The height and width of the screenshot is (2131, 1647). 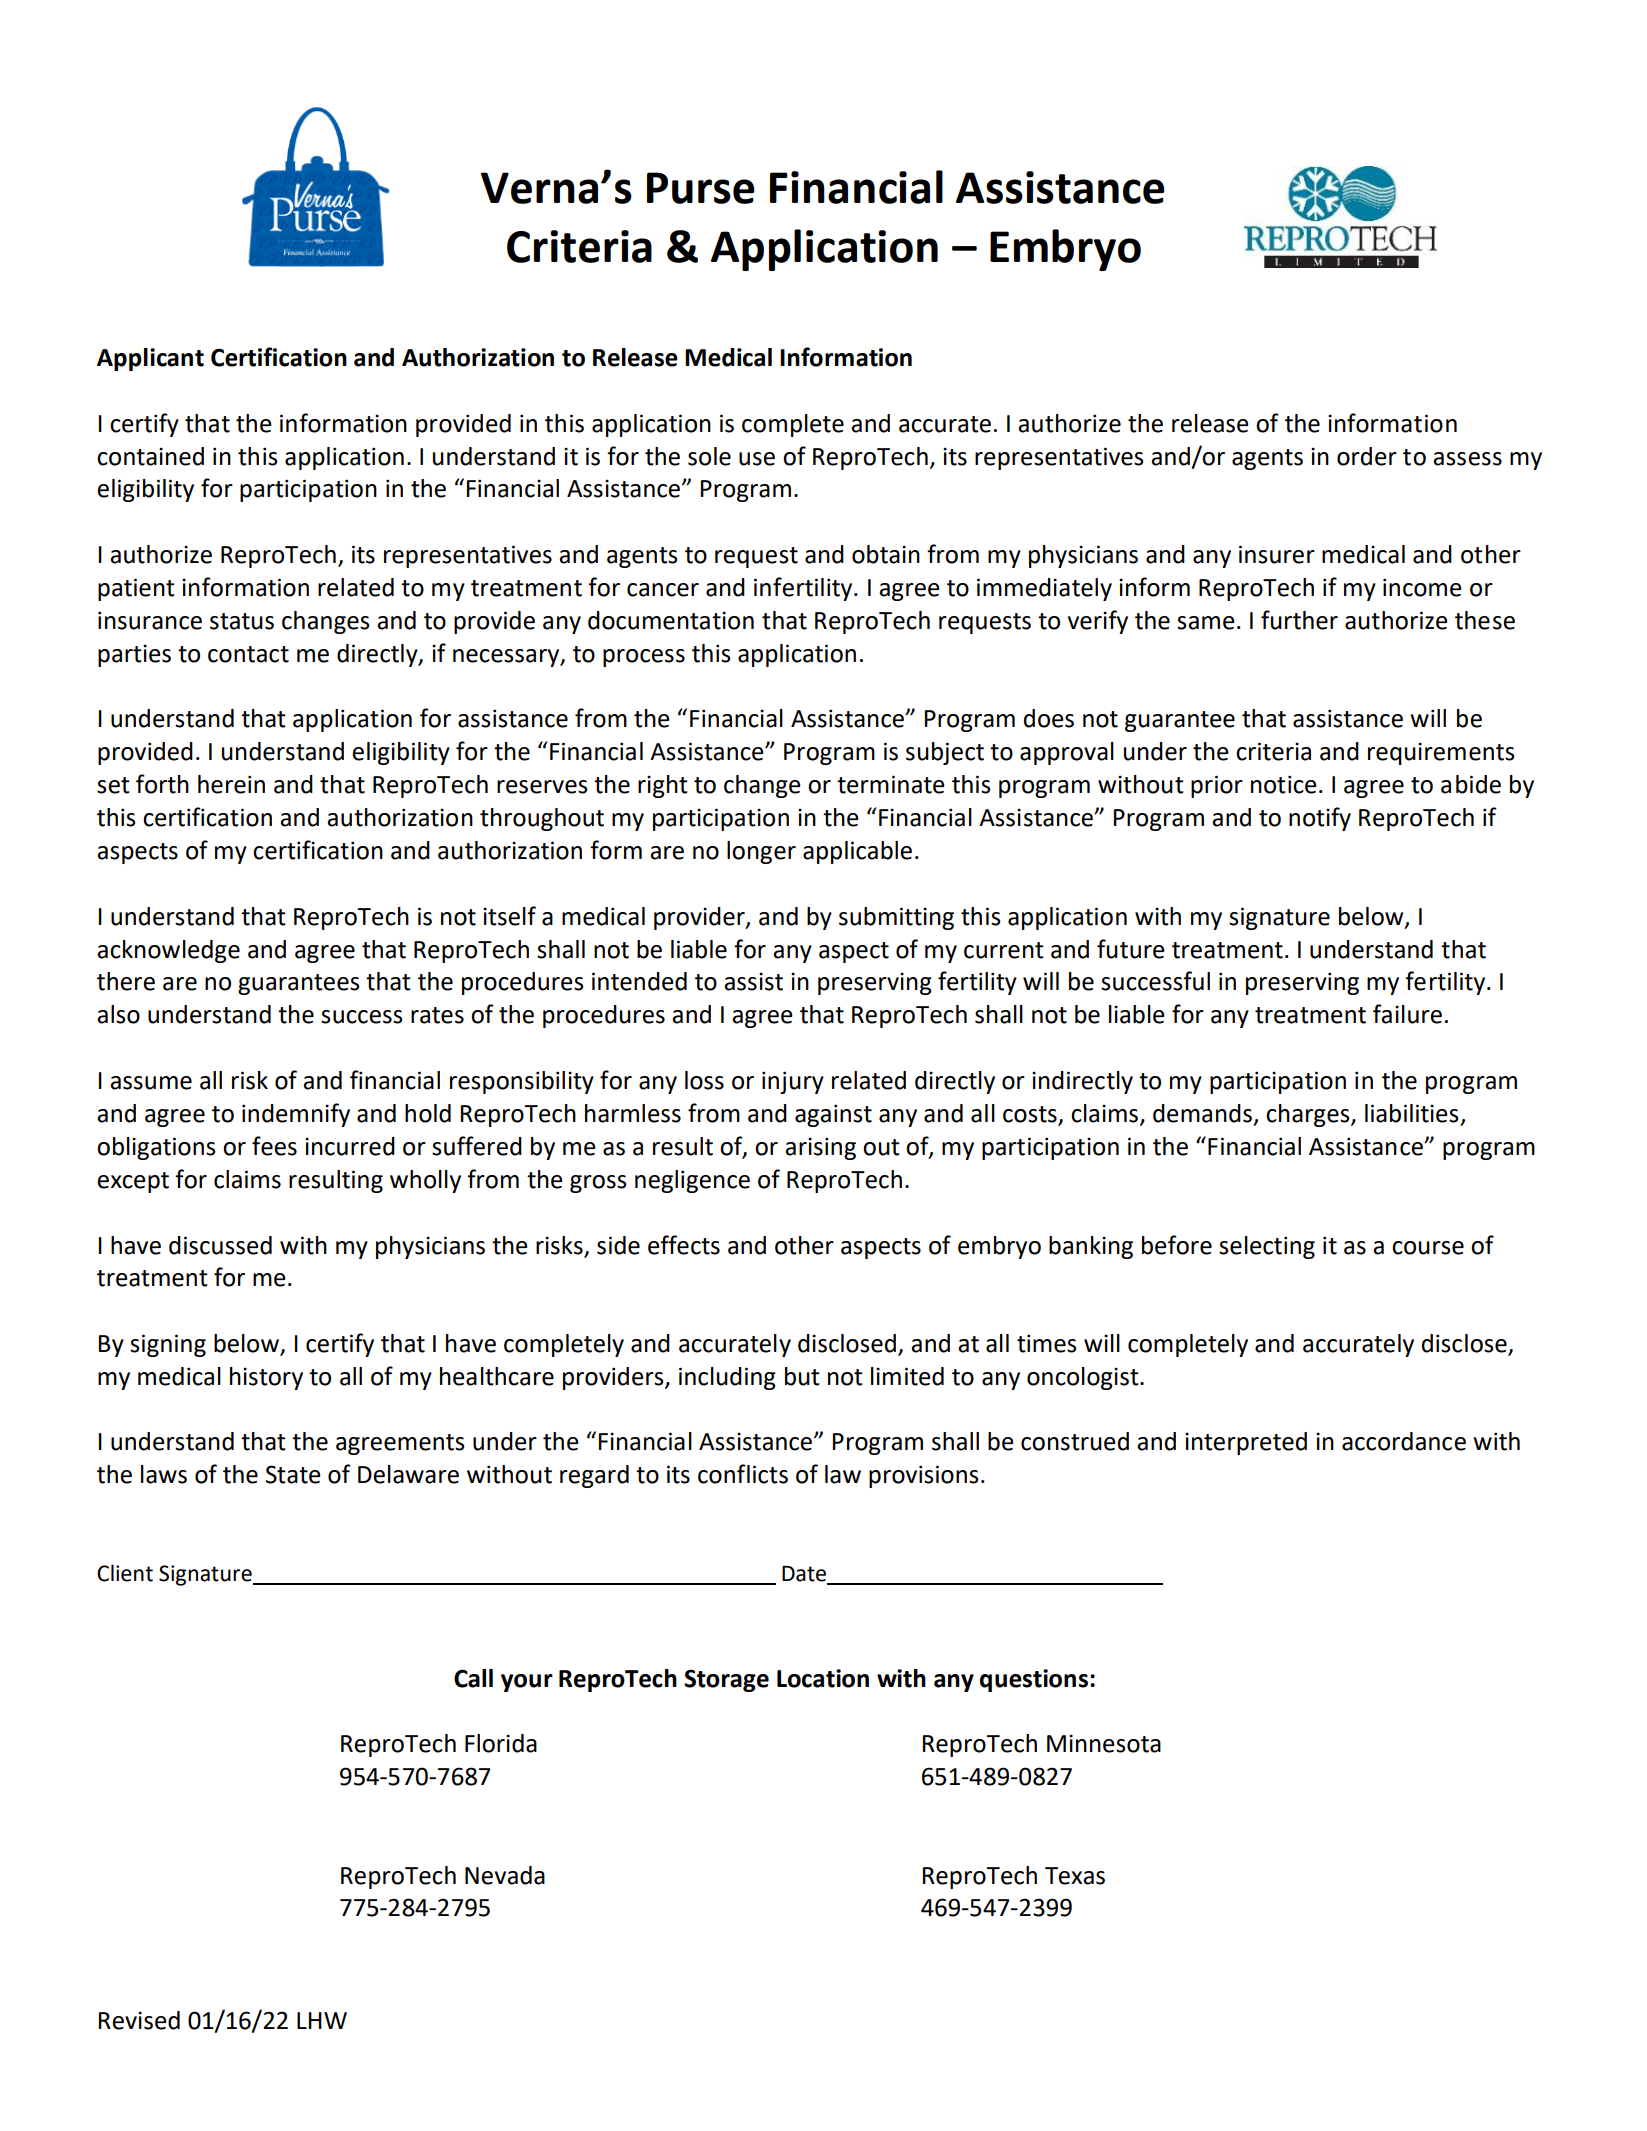 What do you see at coordinates (266, 1378) in the screenshot?
I see `history` at bounding box center [266, 1378].
